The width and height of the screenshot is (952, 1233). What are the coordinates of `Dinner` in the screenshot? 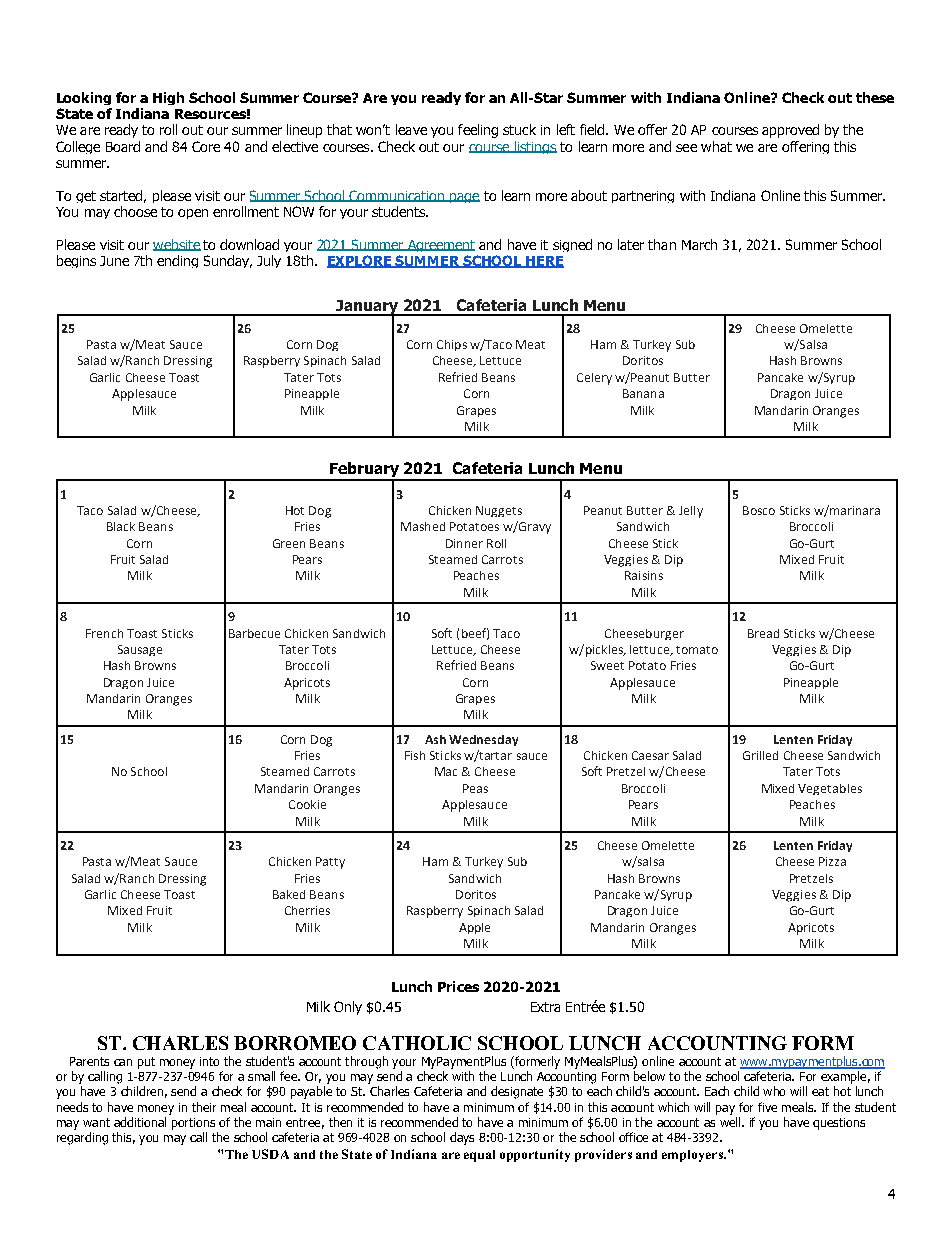 It's located at (464, 543).
